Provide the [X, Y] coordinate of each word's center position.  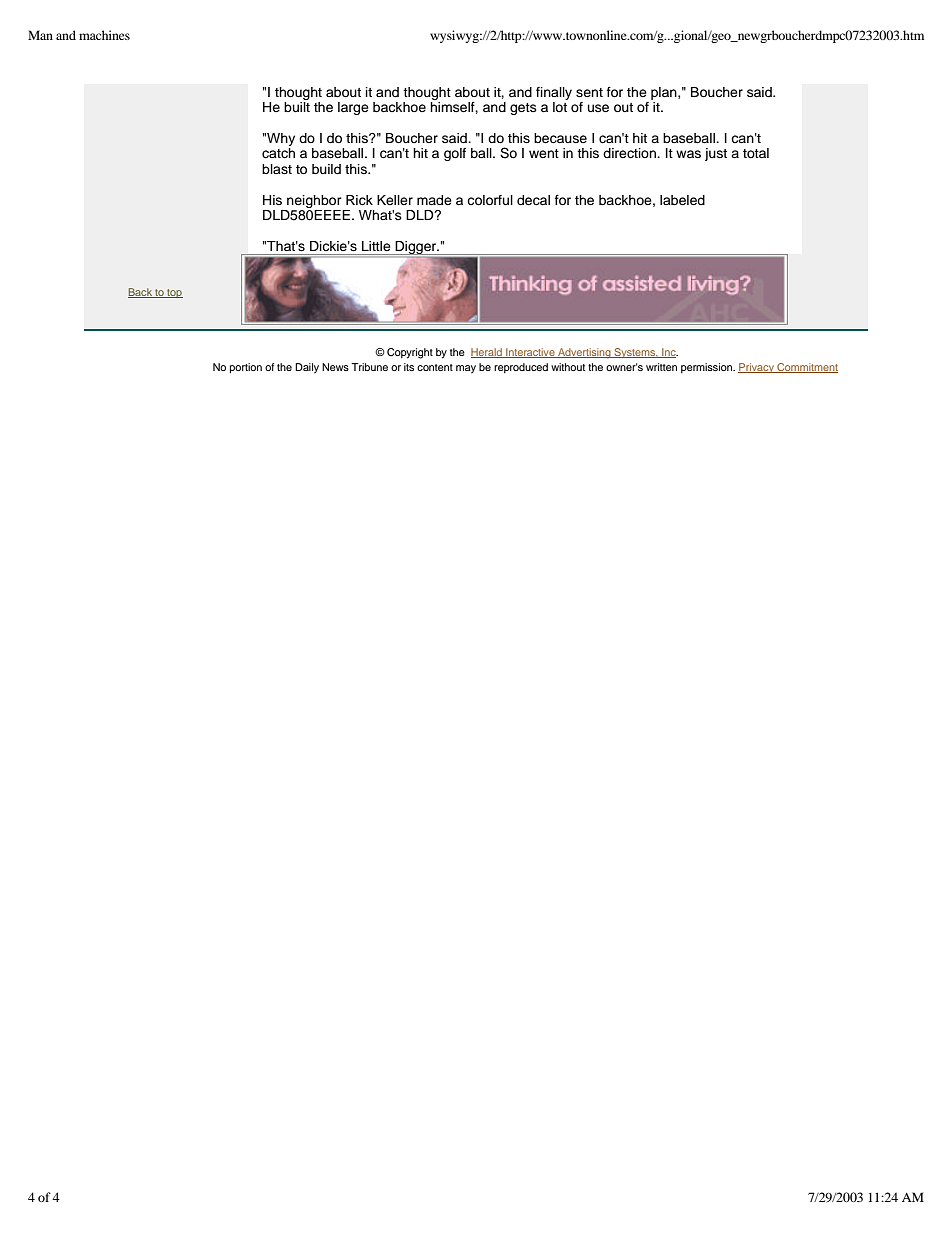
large [353, 108]
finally [554, 93]
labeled [682, 200]
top [174, 293]
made [434, 200]
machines [104, 35]
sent [589, 92]
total [756, 153]
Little [376, 246]
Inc [669, 353]
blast [277, 169]
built [297, 107]
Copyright [410, 353]
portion [246, 368]
